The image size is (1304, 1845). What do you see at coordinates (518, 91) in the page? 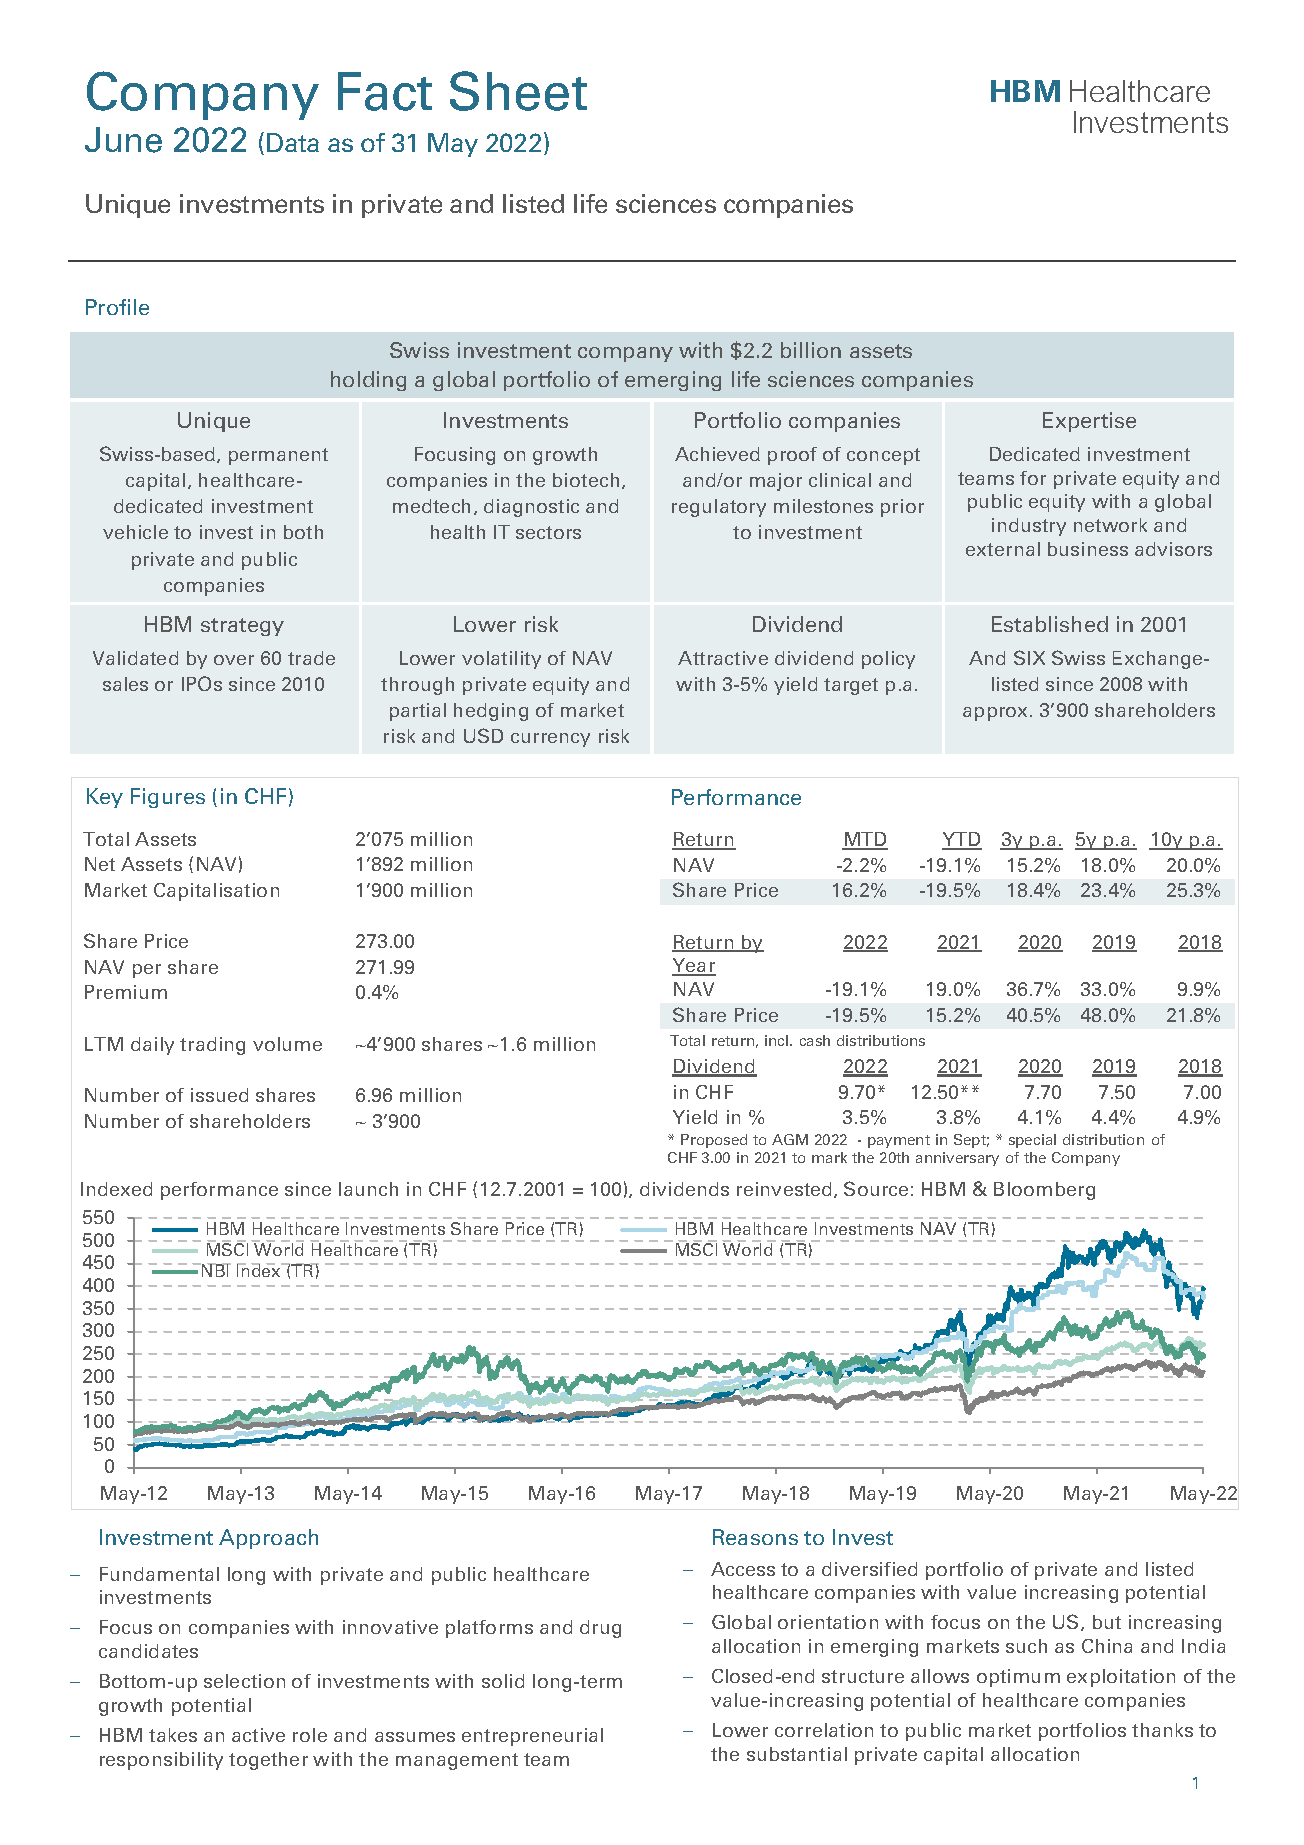
I see `Sheet` at bounding box center [518, 91].
